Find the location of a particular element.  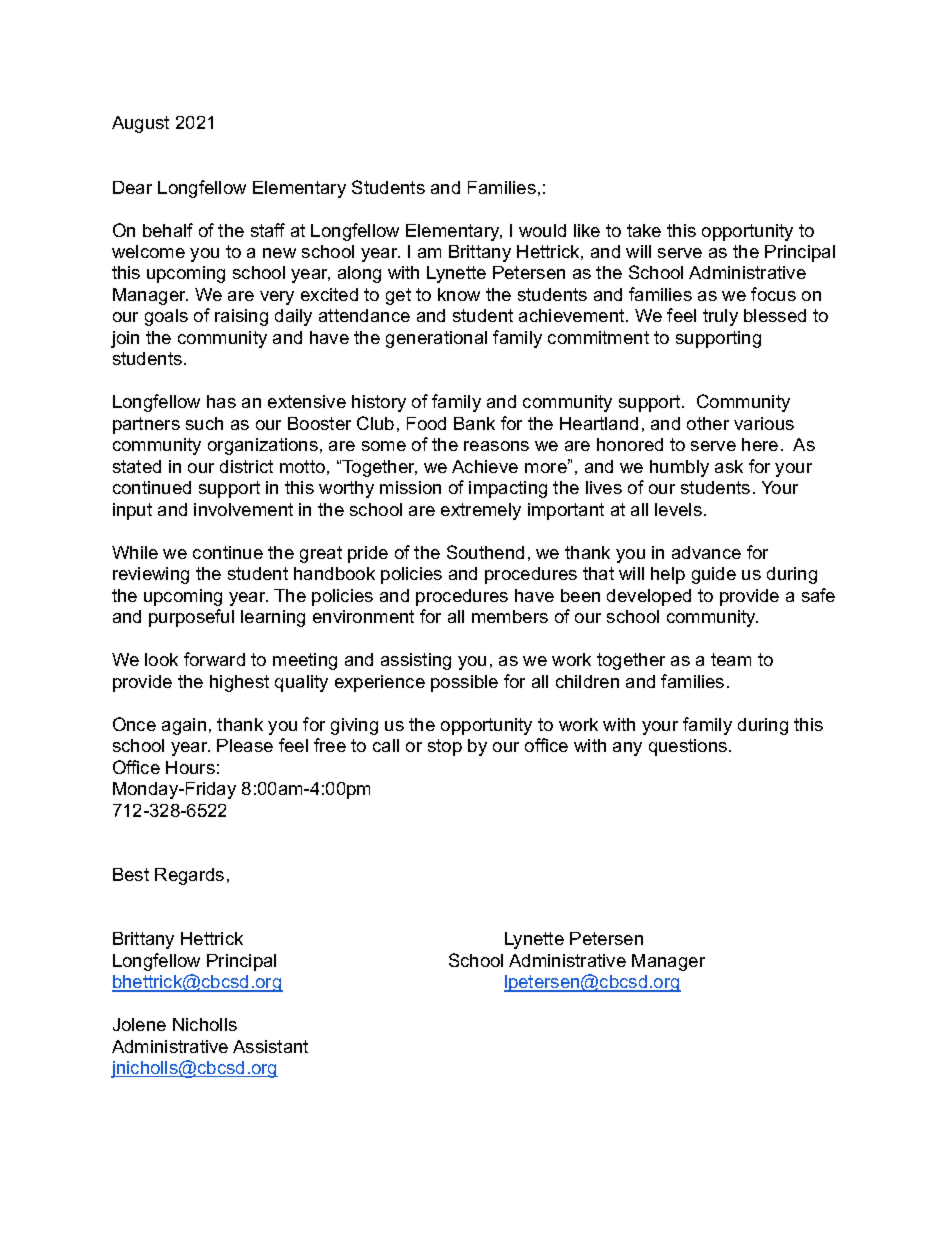

Assistant is located at coordinates (270, 1046).
